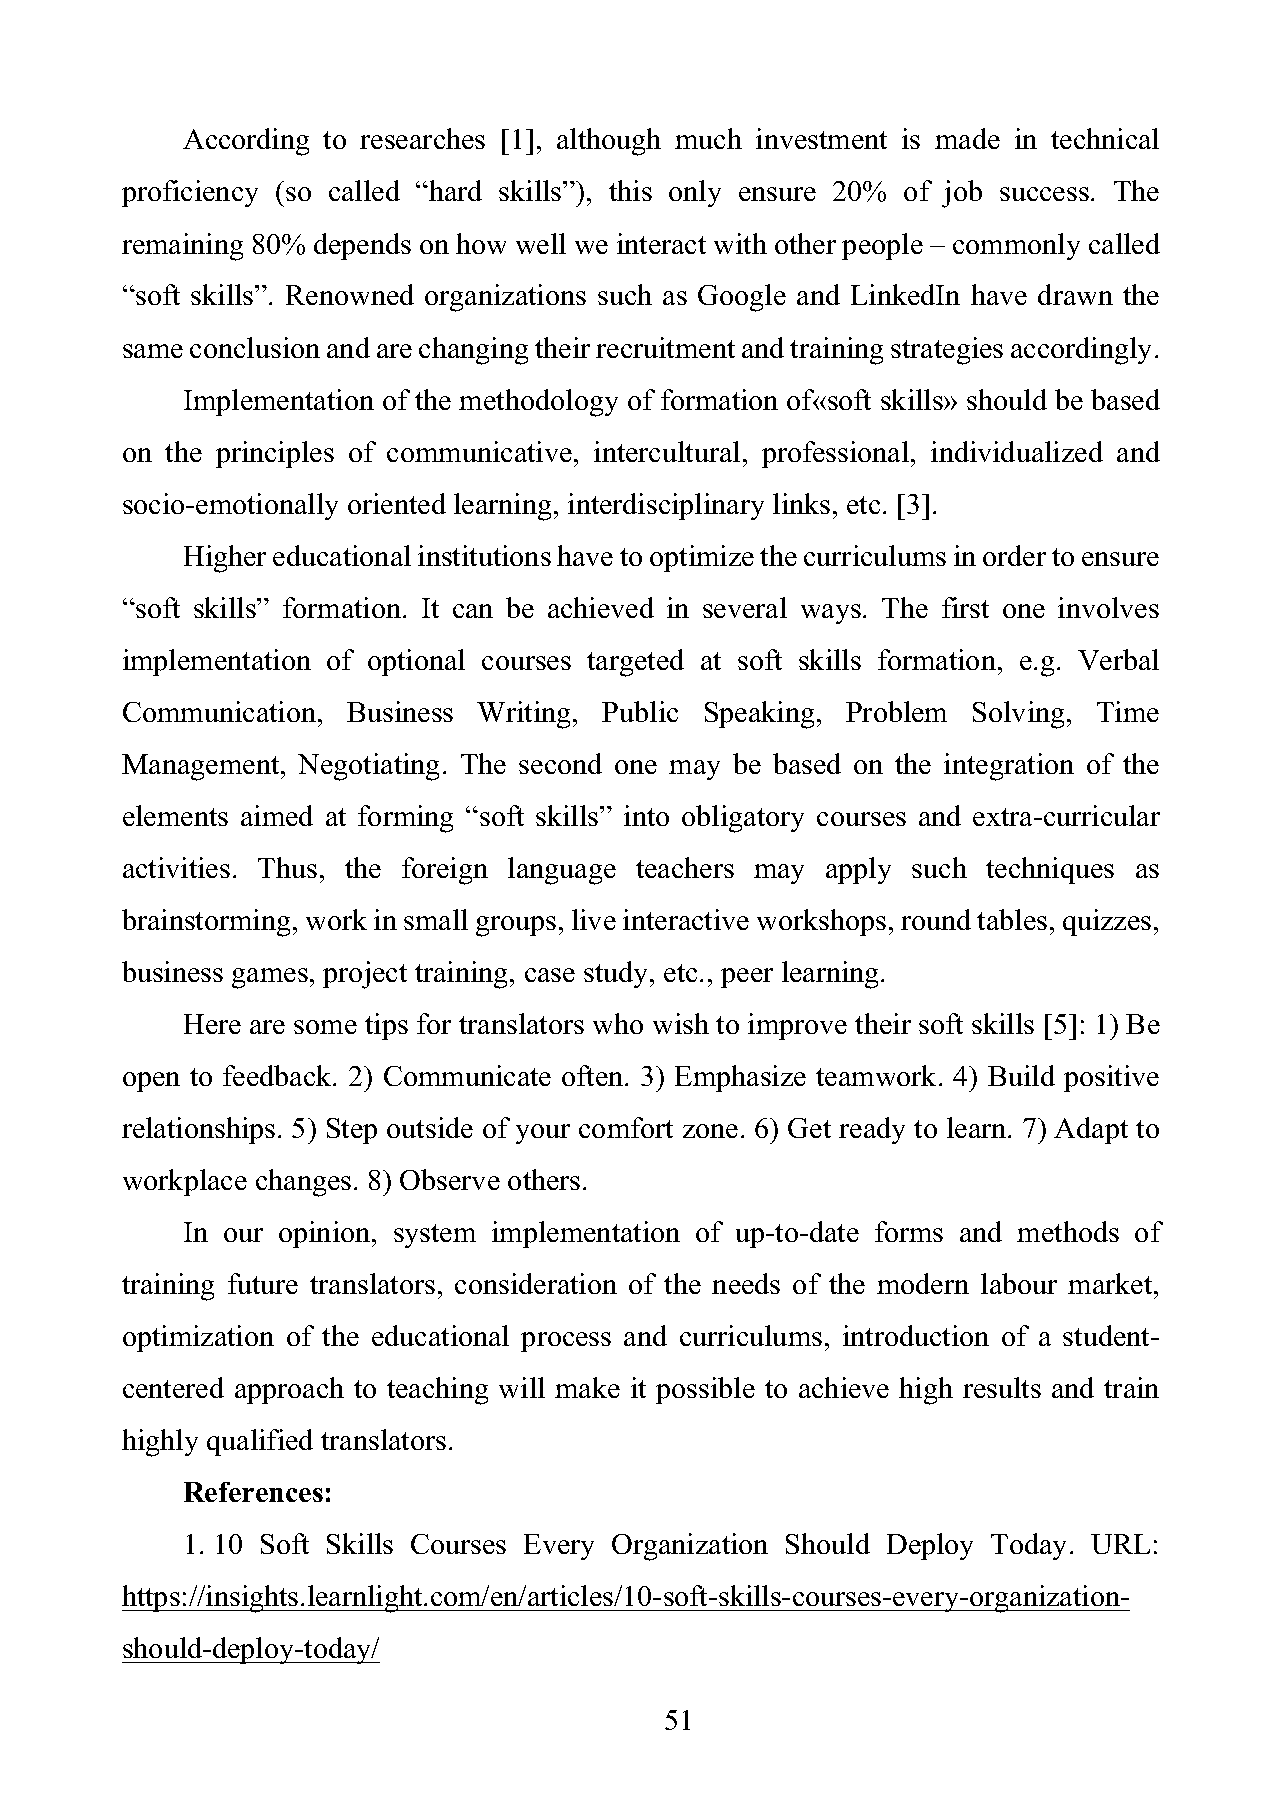  Describe the element at coordinates (646, 815) in the screenshot. I see `into` at that location.
